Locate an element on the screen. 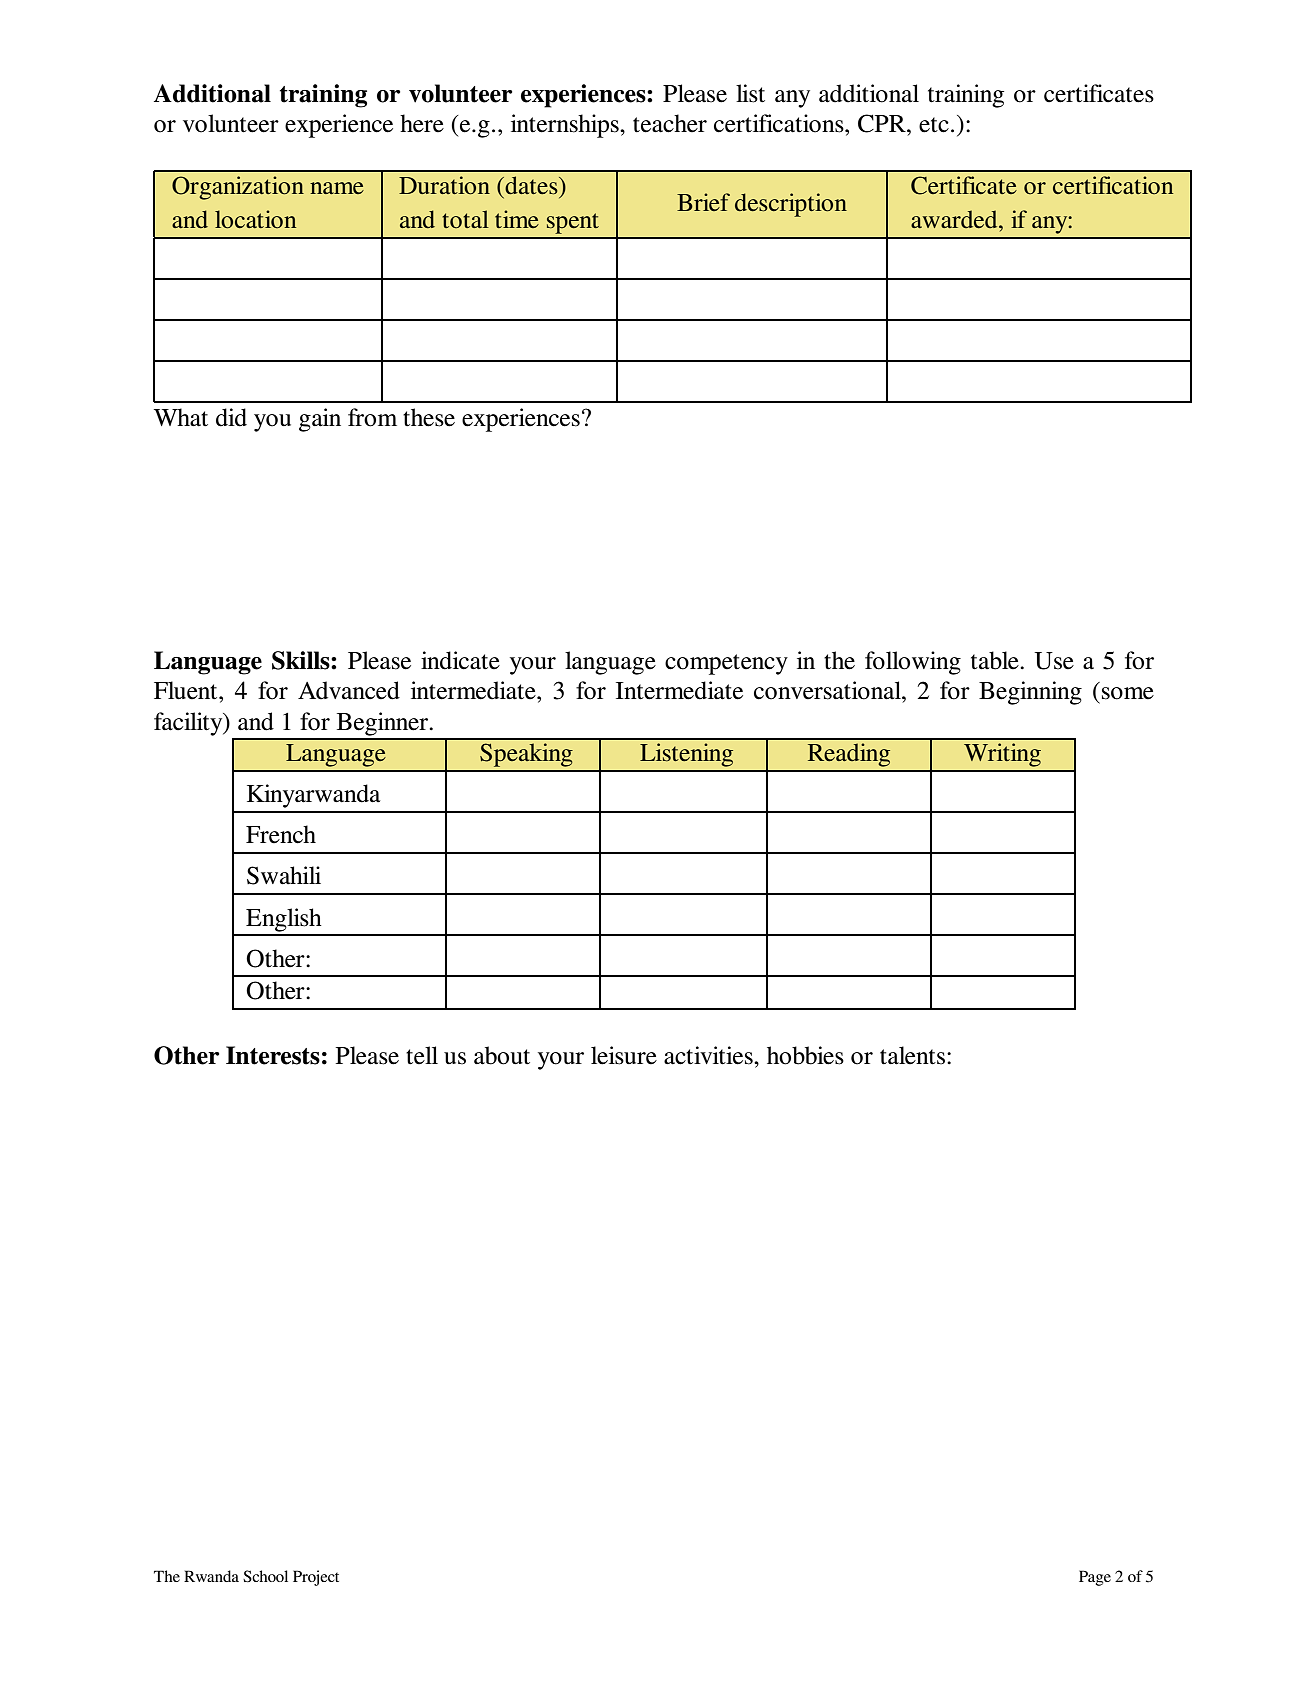 This screenshot has width=1308, height=1693. Page is located at coordinates (1095, 1578).
